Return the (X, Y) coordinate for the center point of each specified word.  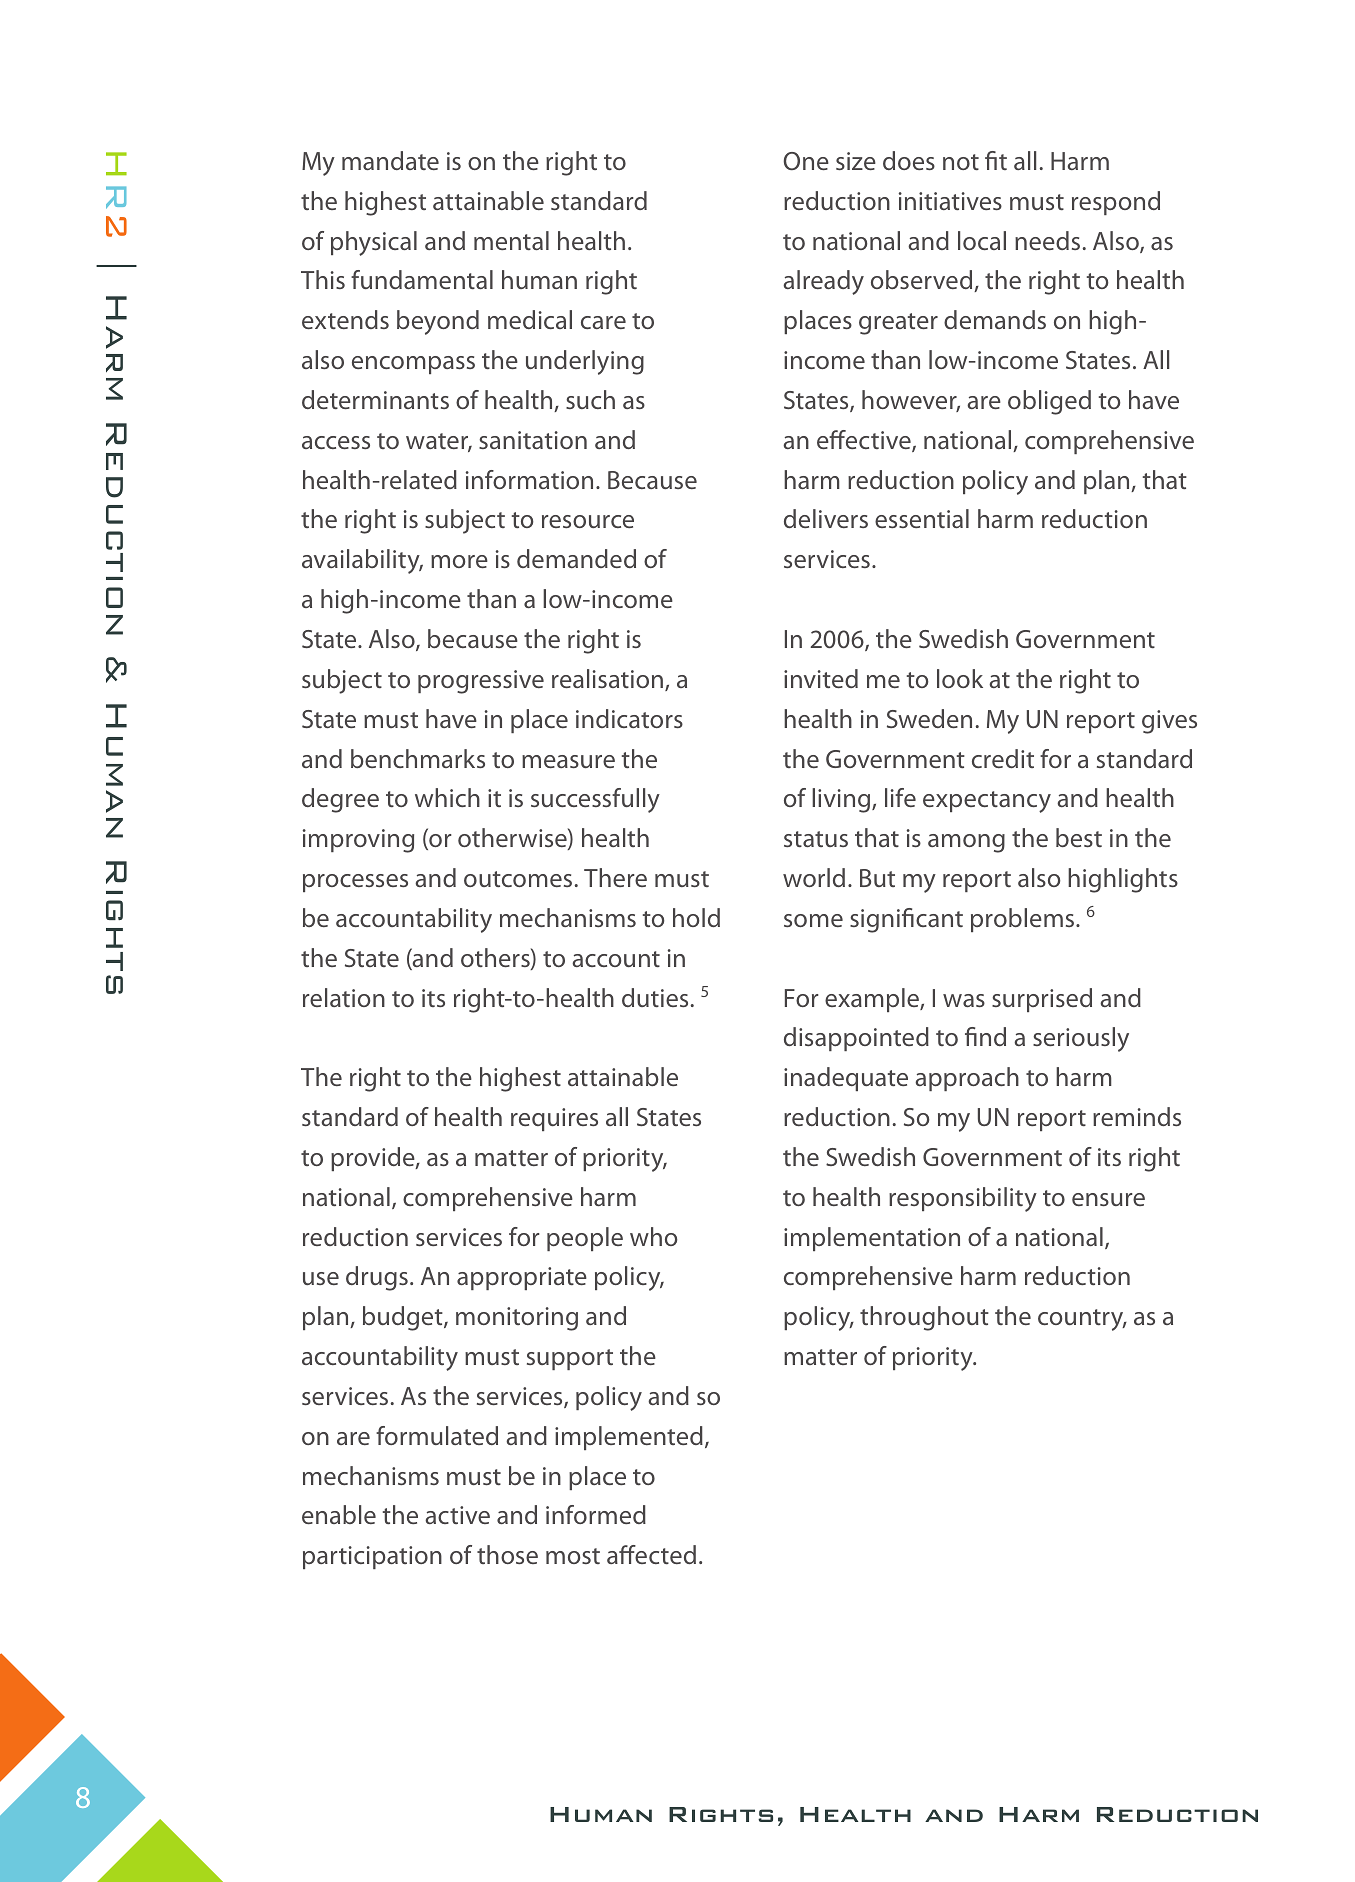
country (1082, 1320)
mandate (390, 160)
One (806, 161)
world (814, 877)
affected (651, 1554)
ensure (1108, 1199)
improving (358, 841)
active (457, 1515)
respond (1116, 203)
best (1079, 837)
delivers (826, 518)
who (654, 1236)
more (459, 561)
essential (922, 518)
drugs (377, 1278)
